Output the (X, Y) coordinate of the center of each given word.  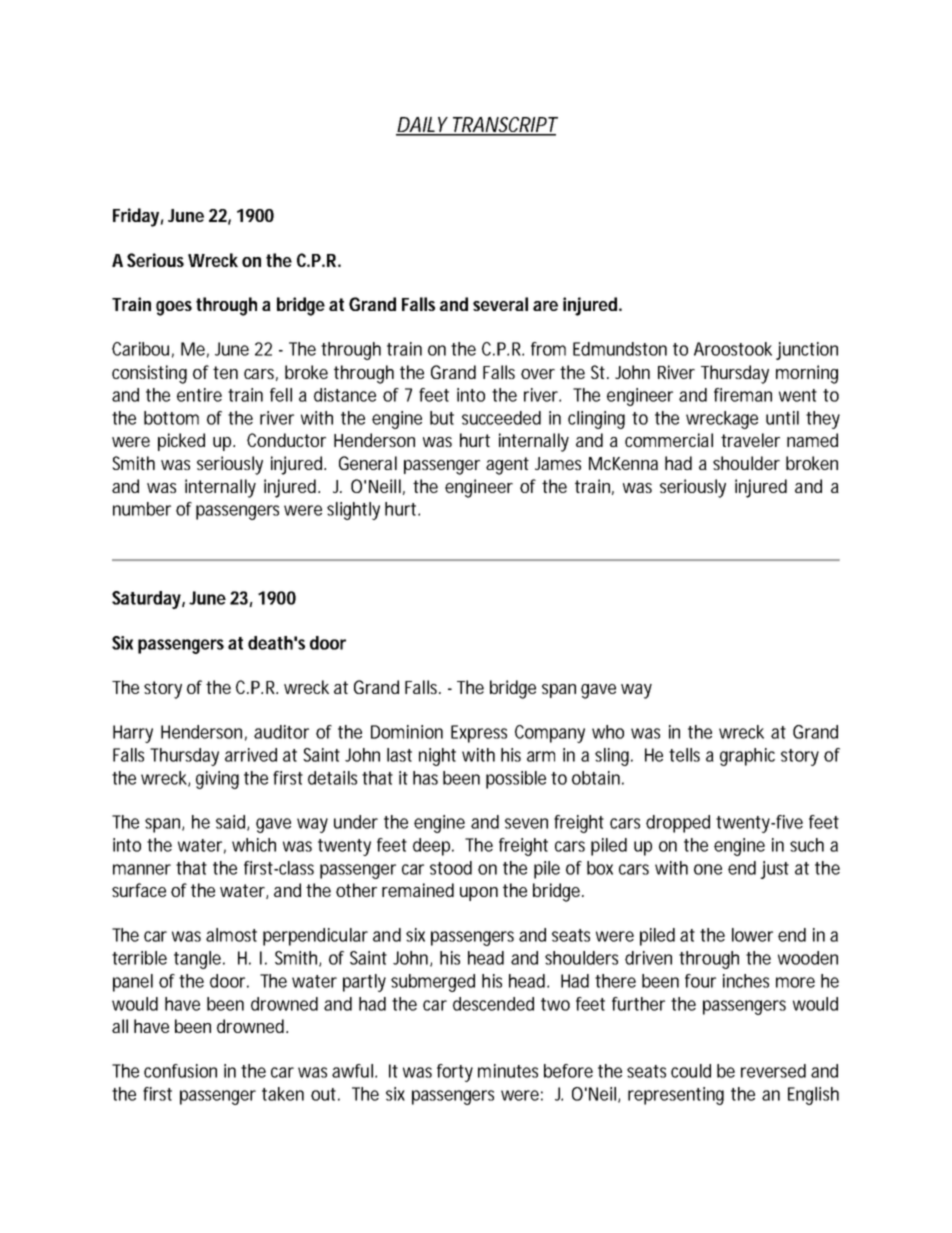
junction (807, 351)
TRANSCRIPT (503, 126)
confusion (180, 1071)
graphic (747, 757)
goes (174, 308)
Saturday (148, 600)
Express (479, 734)
